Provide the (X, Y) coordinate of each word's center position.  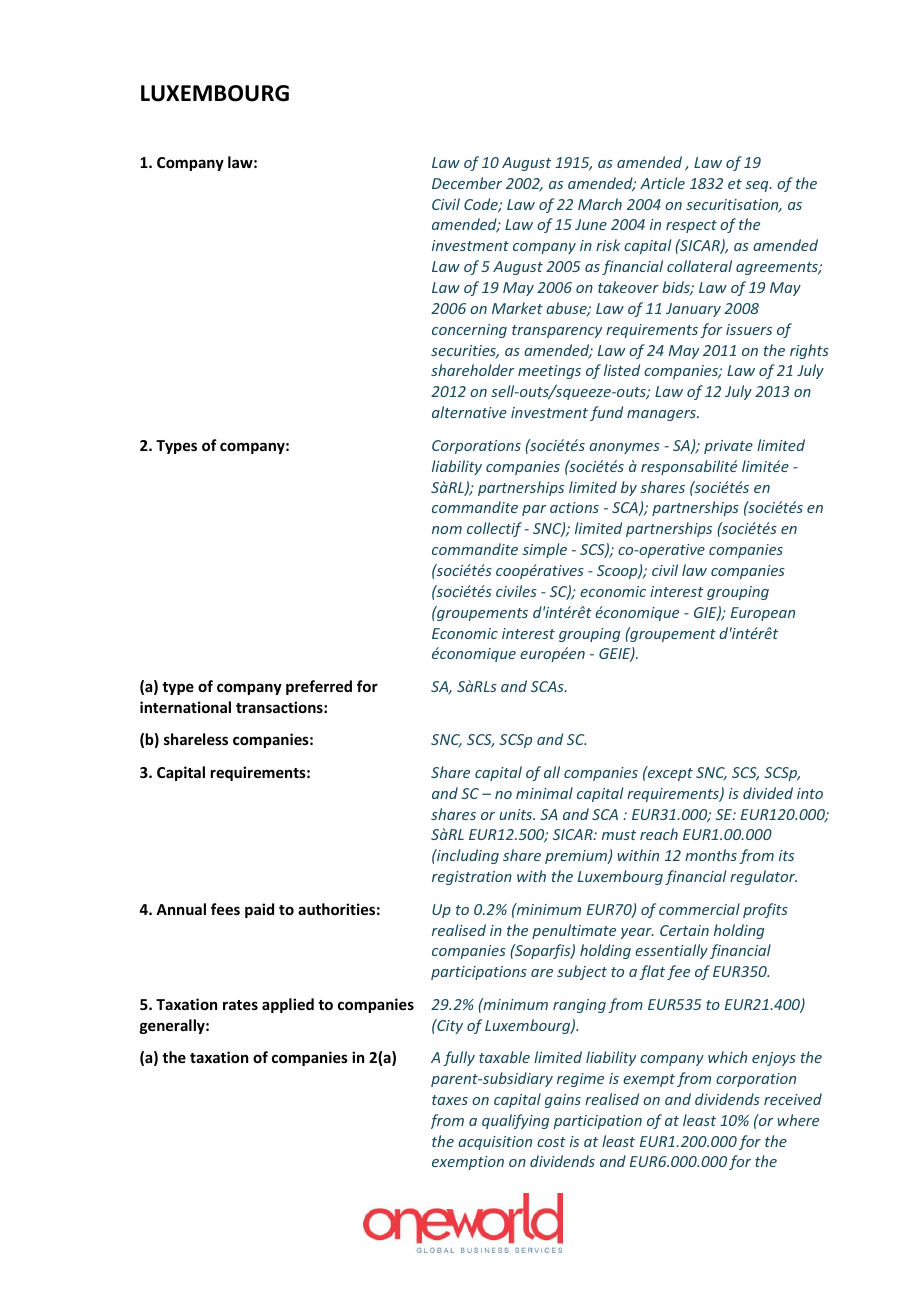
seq (758, 186)
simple (545, 550)
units (517, 814)
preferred (319, 687)
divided (768, 793)
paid (259, 910)
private (728, 447)
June (591, 224)
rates (240, 1005)
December (467, 183)
